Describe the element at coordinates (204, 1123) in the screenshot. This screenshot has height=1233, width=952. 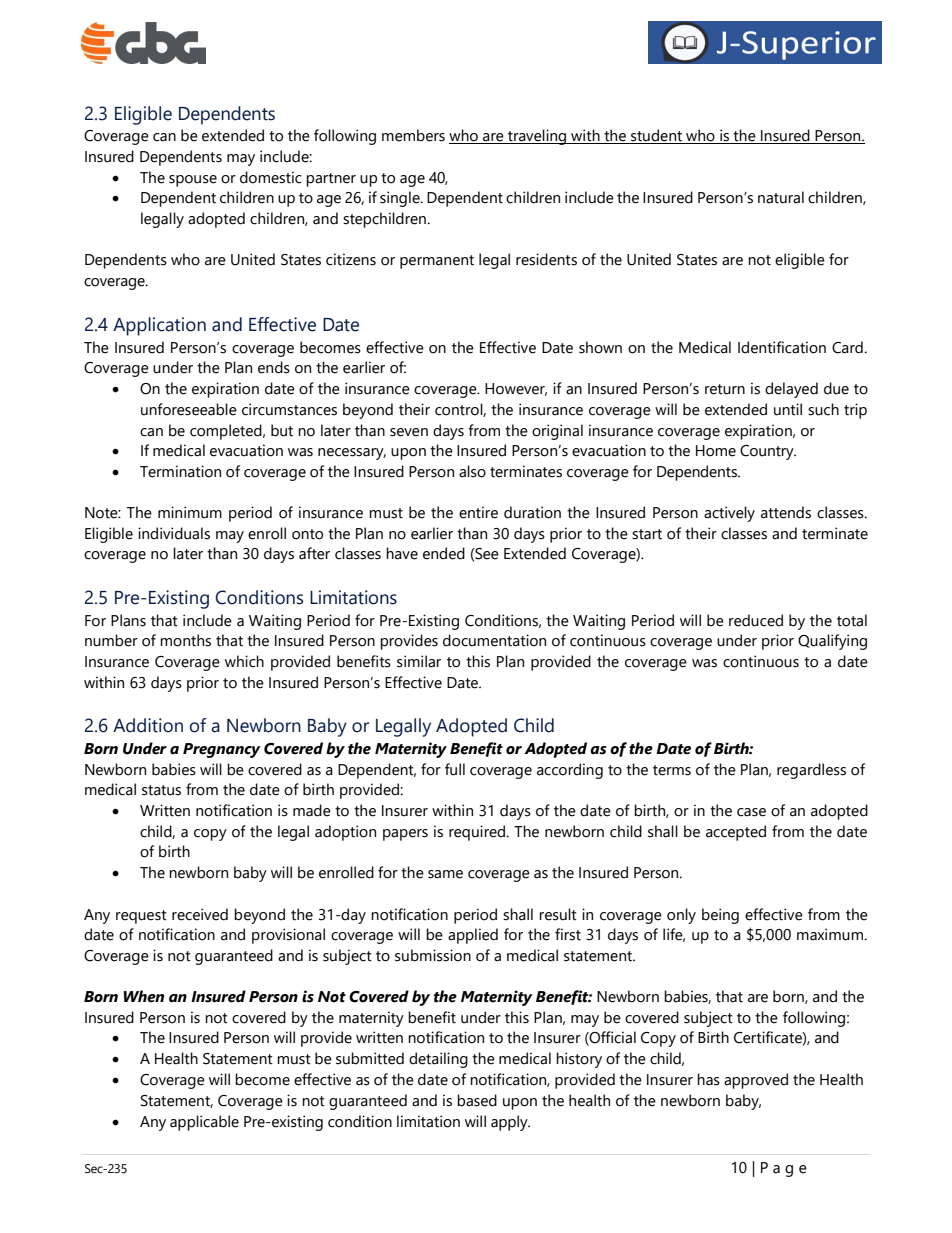
I see `applicable` at that location.
